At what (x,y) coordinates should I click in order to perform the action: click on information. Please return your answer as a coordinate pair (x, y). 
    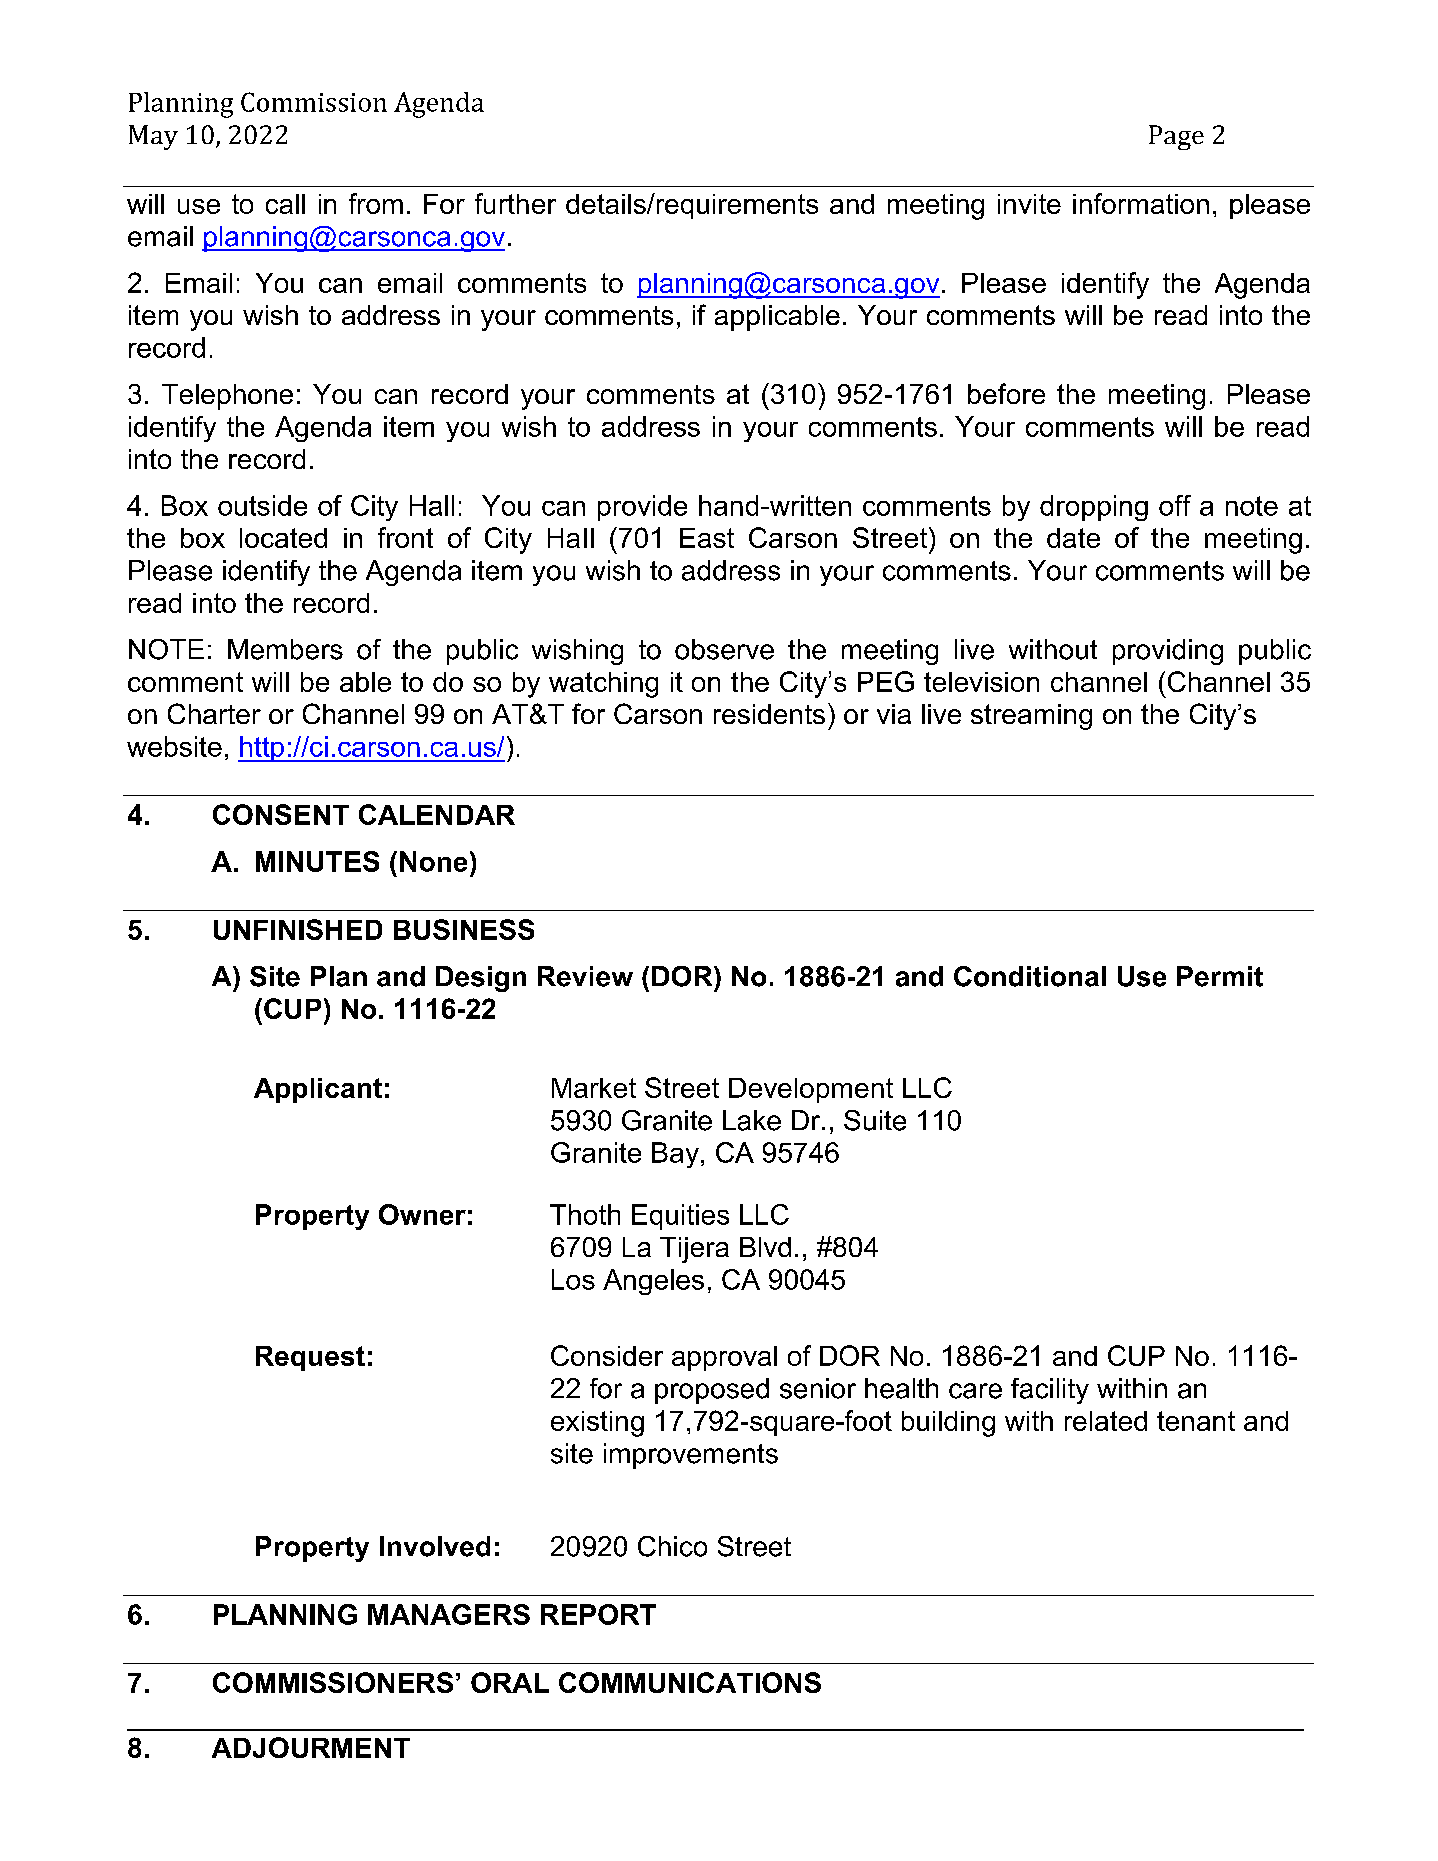
    Looking at the image, I should click on (1141, 203).
